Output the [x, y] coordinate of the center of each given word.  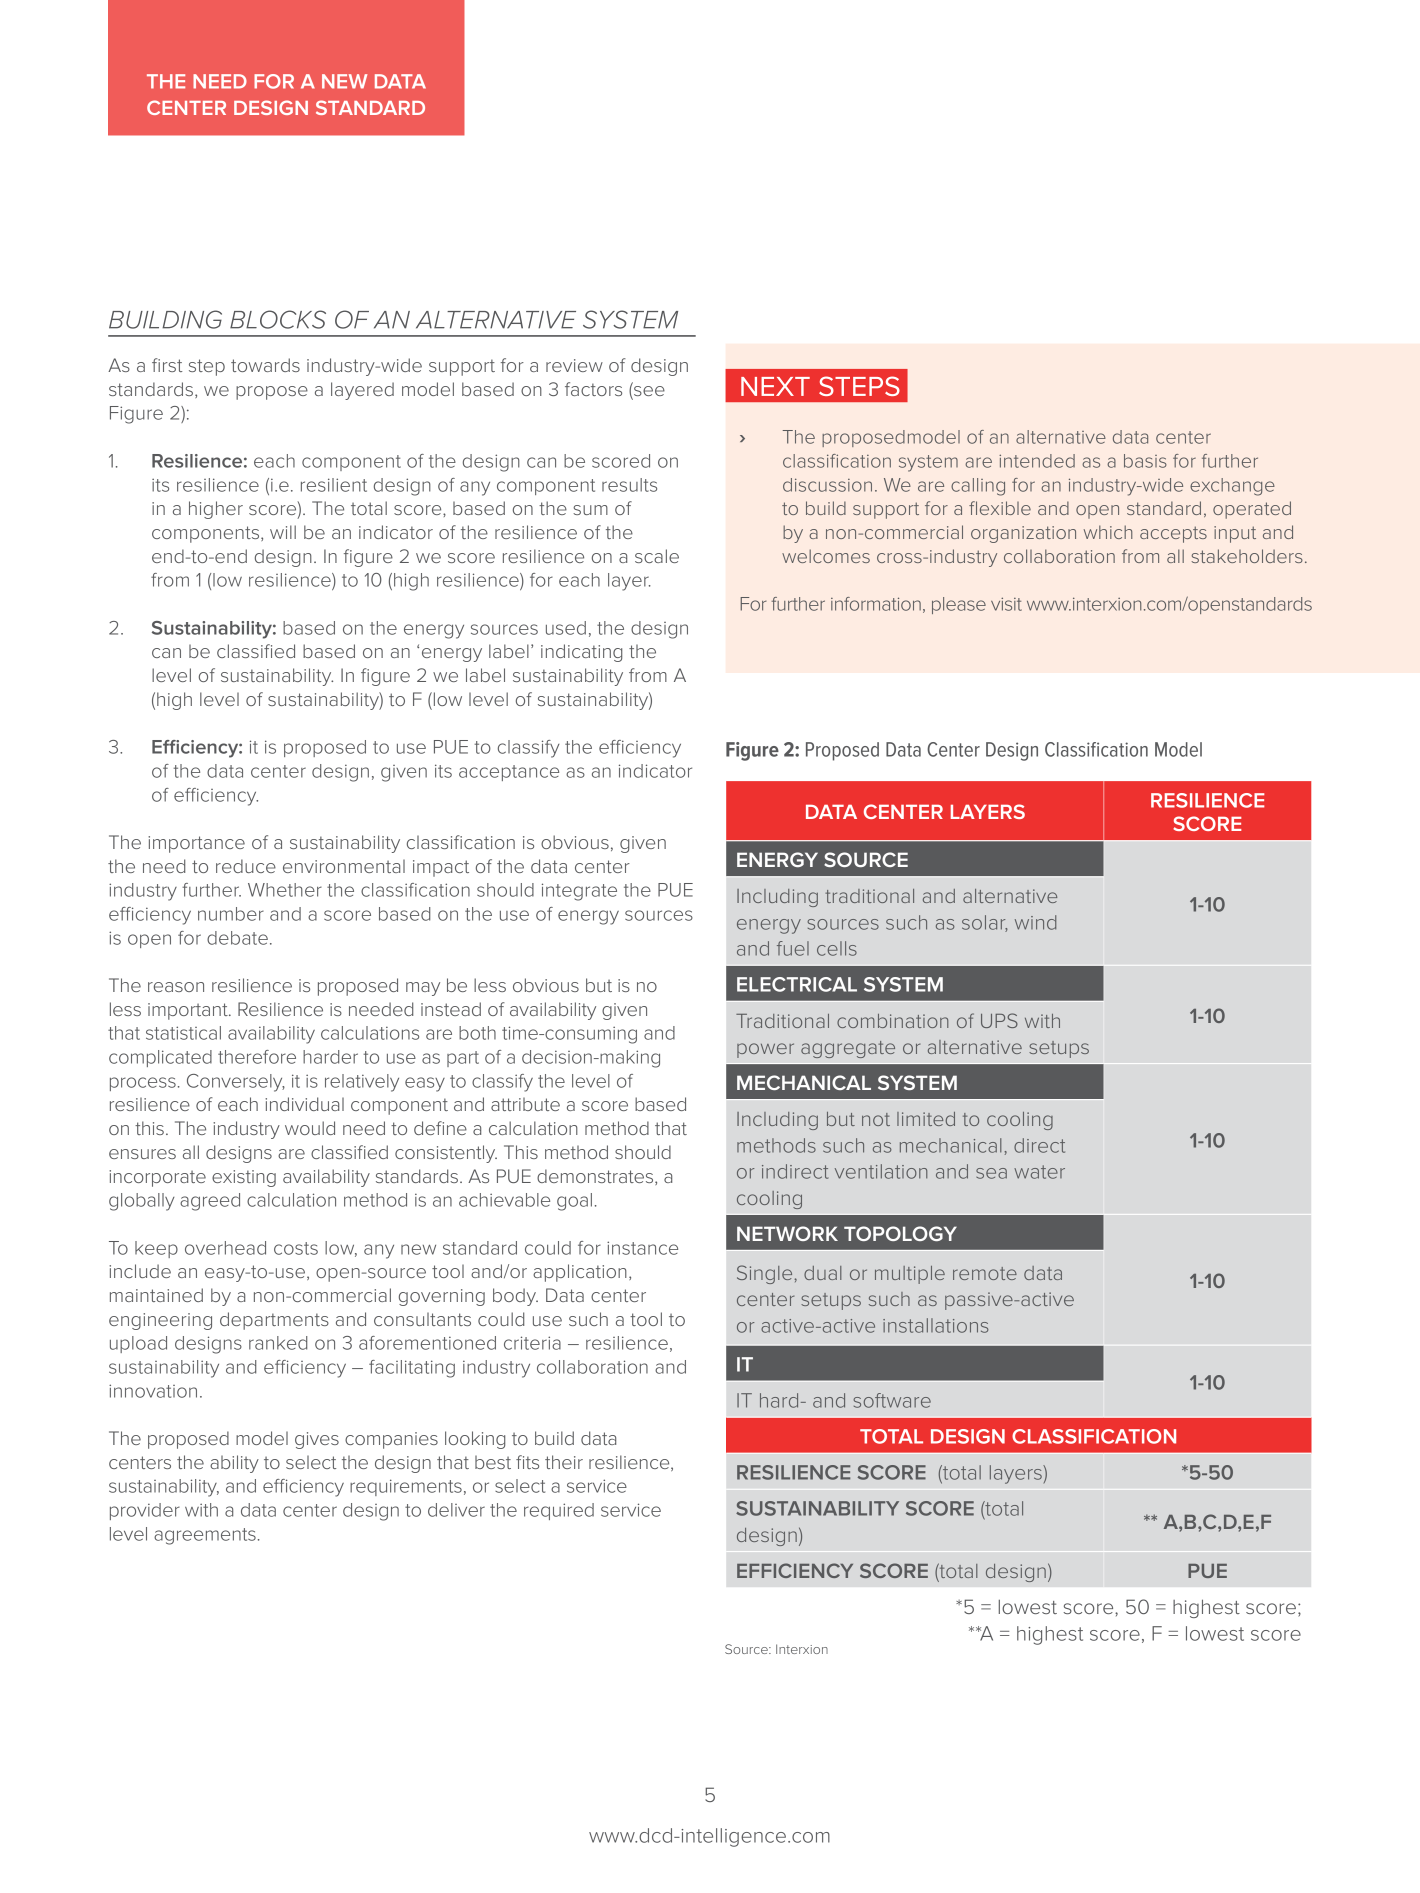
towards [265, 365]
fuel [793, 948]
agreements [205, 1536]
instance [642, 1248]
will [283, 532]
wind [1035, 922]
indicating [581, 653]
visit [1006, 604]
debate [237, 938]
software [892, 1400]
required [559, 1511]
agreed [210, 1202]
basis [1145, 461]
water [1039, 1172]
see [648, 391]
